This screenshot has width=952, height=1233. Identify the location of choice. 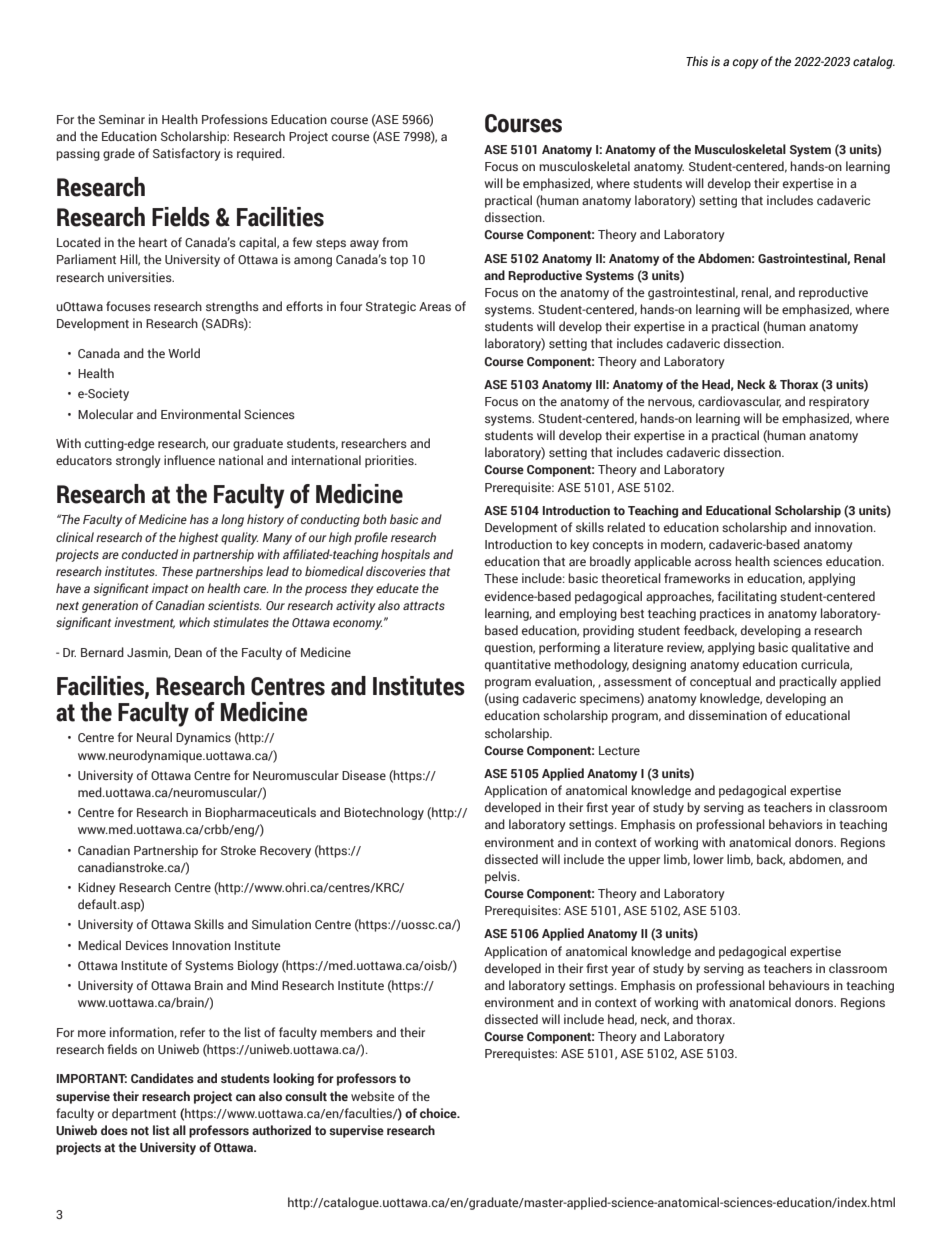
(439, 1113).
